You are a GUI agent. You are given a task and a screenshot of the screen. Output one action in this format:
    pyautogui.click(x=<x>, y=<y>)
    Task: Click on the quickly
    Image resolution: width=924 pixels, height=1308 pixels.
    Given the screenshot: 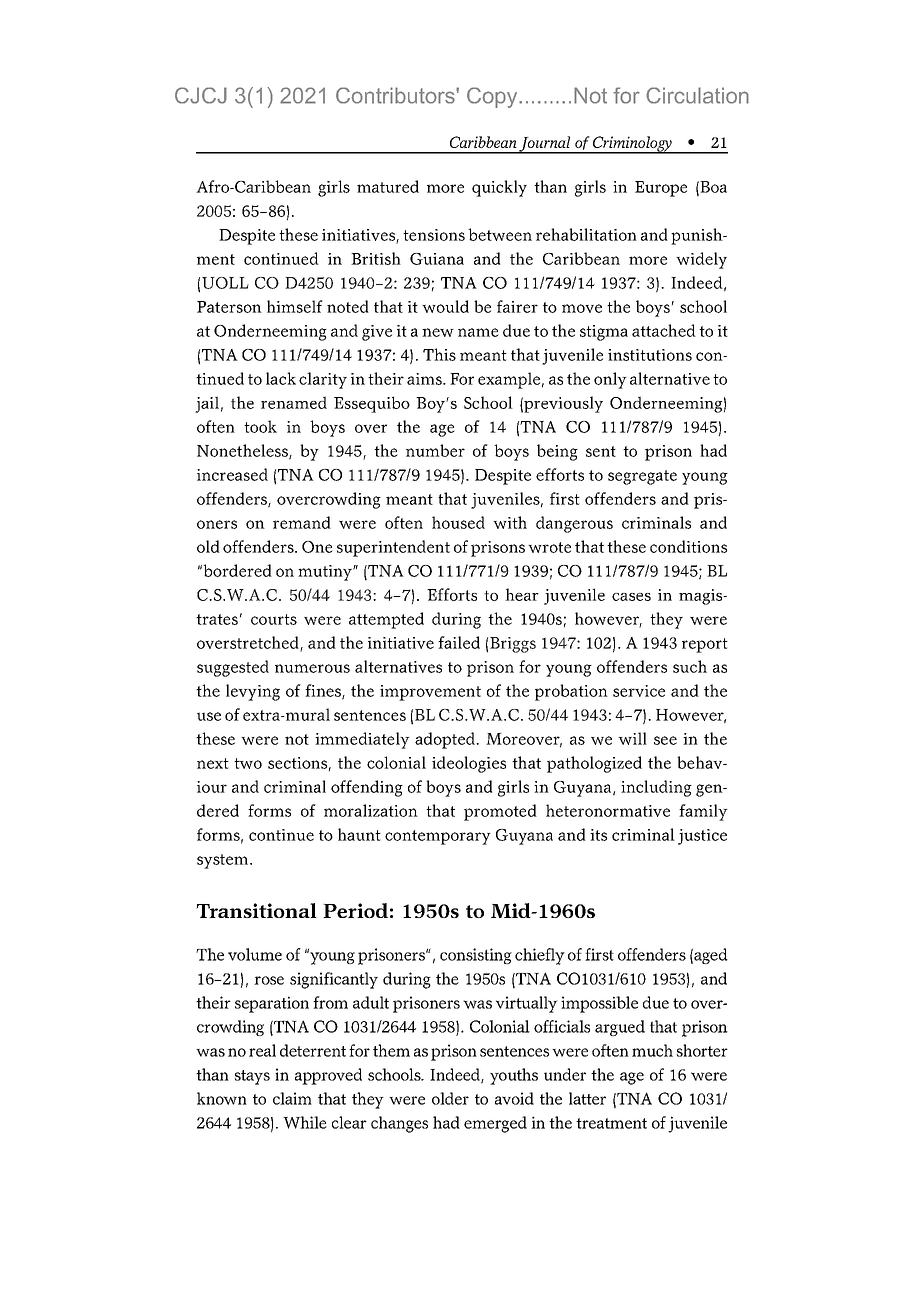 What is the action you would take?
    pyautogui.click(x=499, y=188)
